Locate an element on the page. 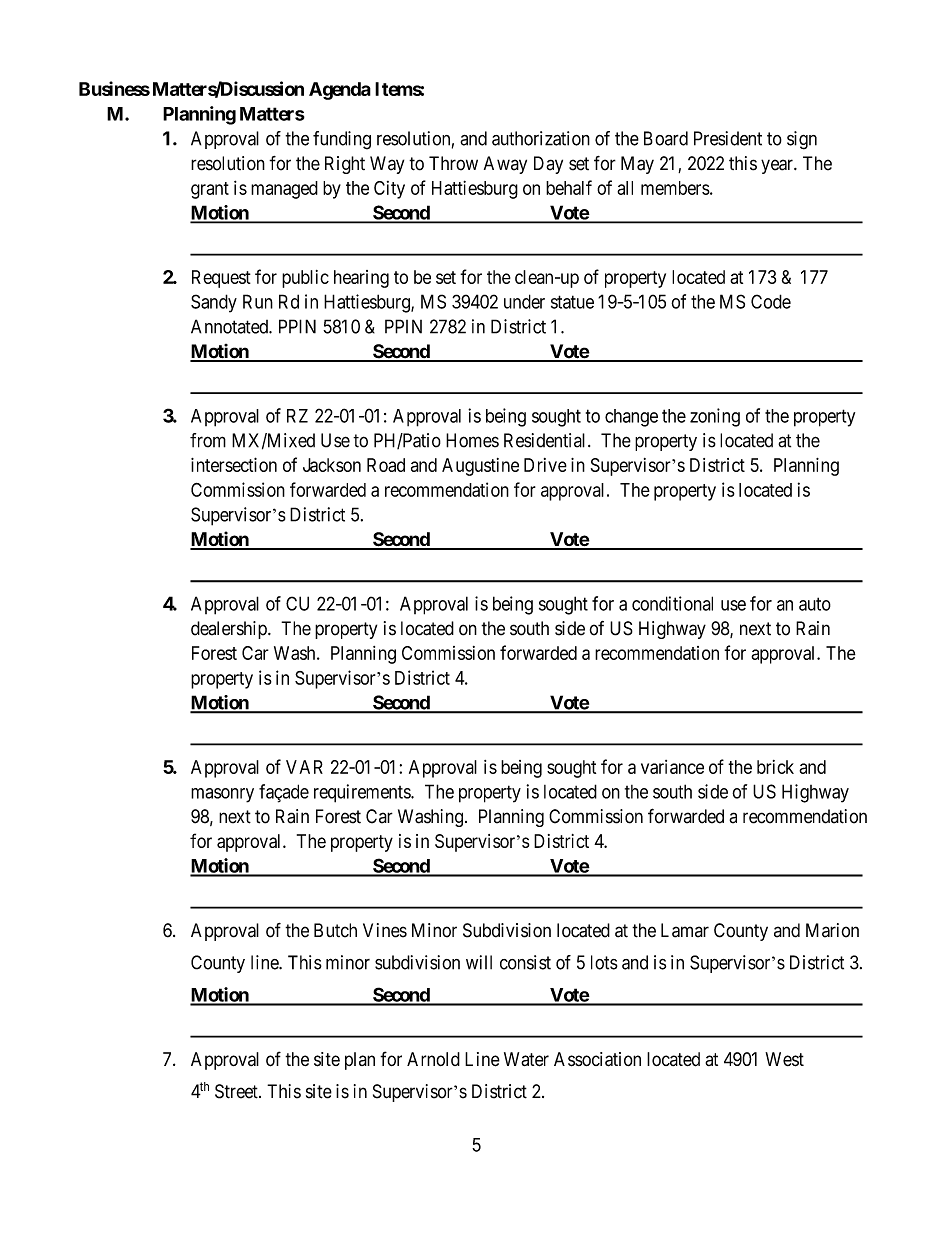 This page has width=952, height=1233. Water is located at coordinates (526, 1059).
